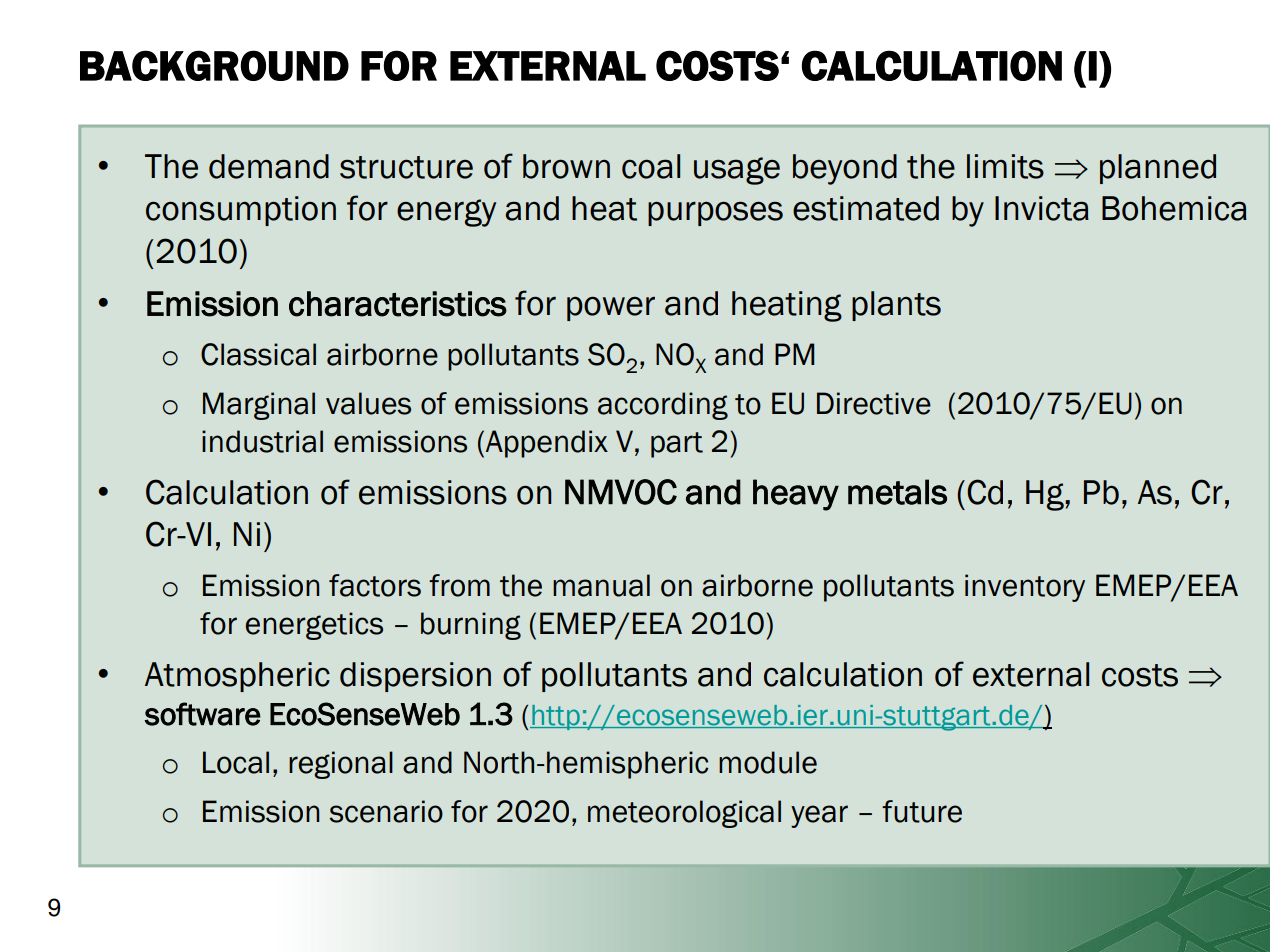 The width and height of the document is (1270, 952). Describe the element at coordinates (214, 65) in the document. I see `BACKGROUND` at that location.
